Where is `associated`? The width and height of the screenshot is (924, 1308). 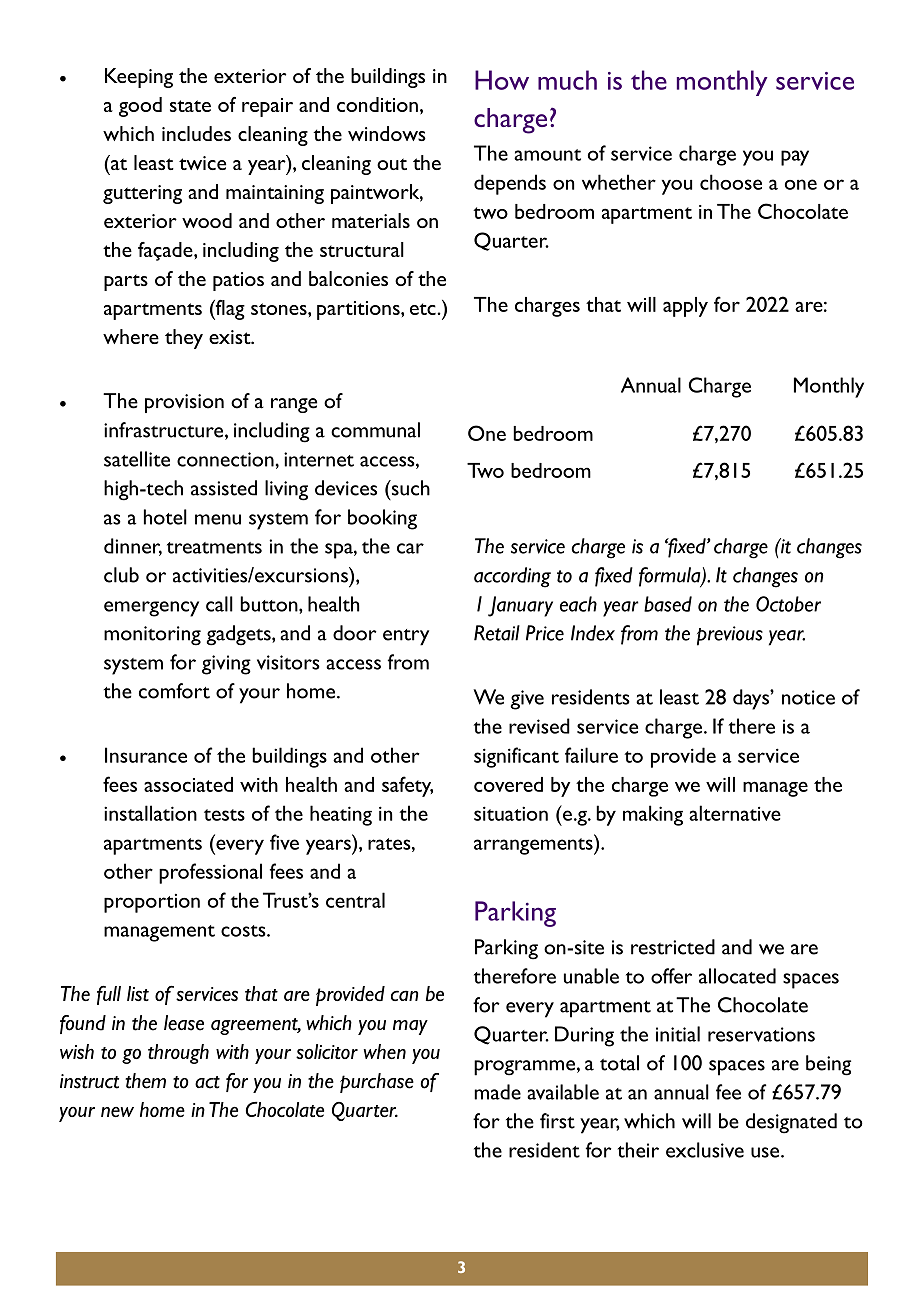 associated is located at coordinates (188, 784).
